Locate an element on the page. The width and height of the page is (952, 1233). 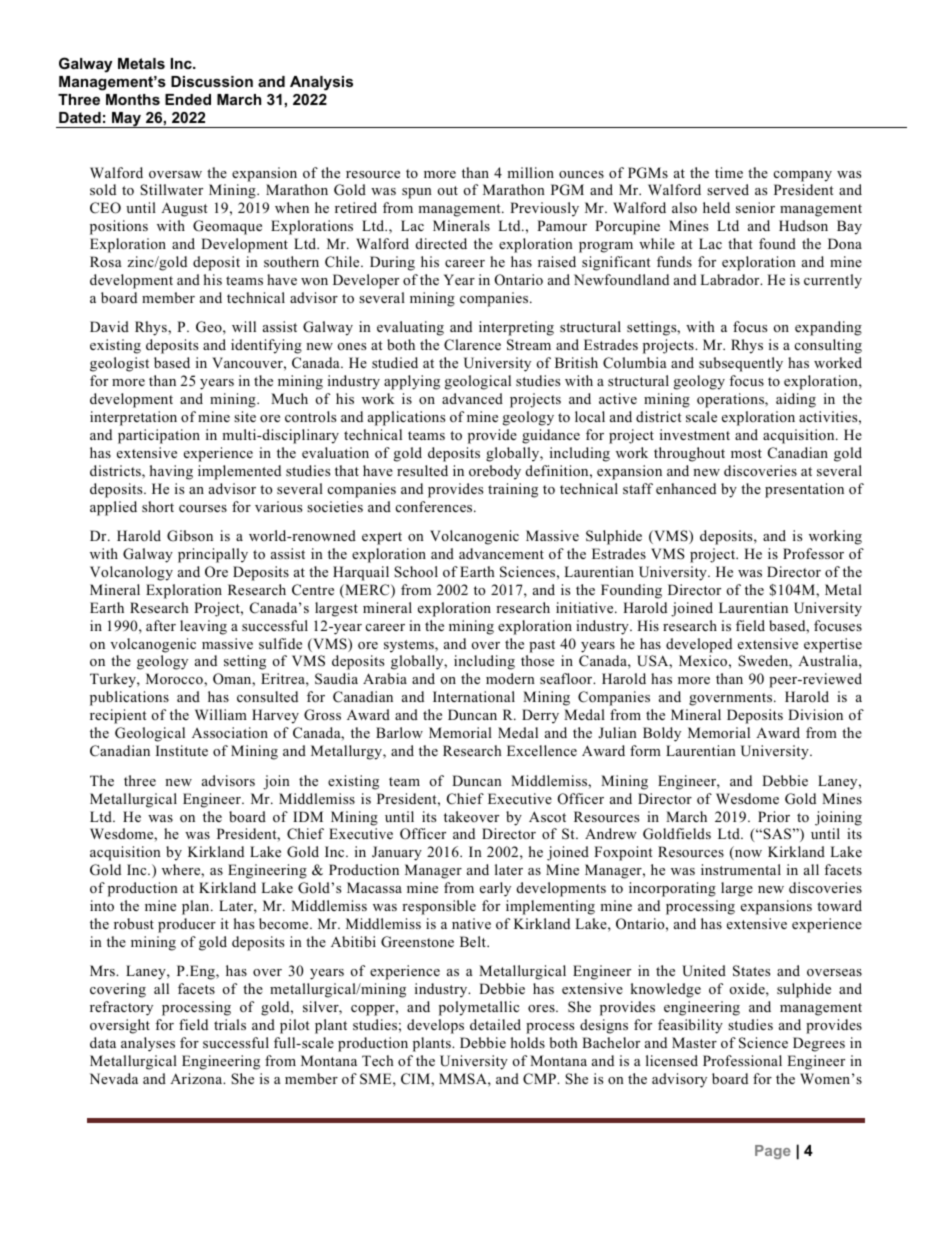
million is located at coordinates (530, 172).
